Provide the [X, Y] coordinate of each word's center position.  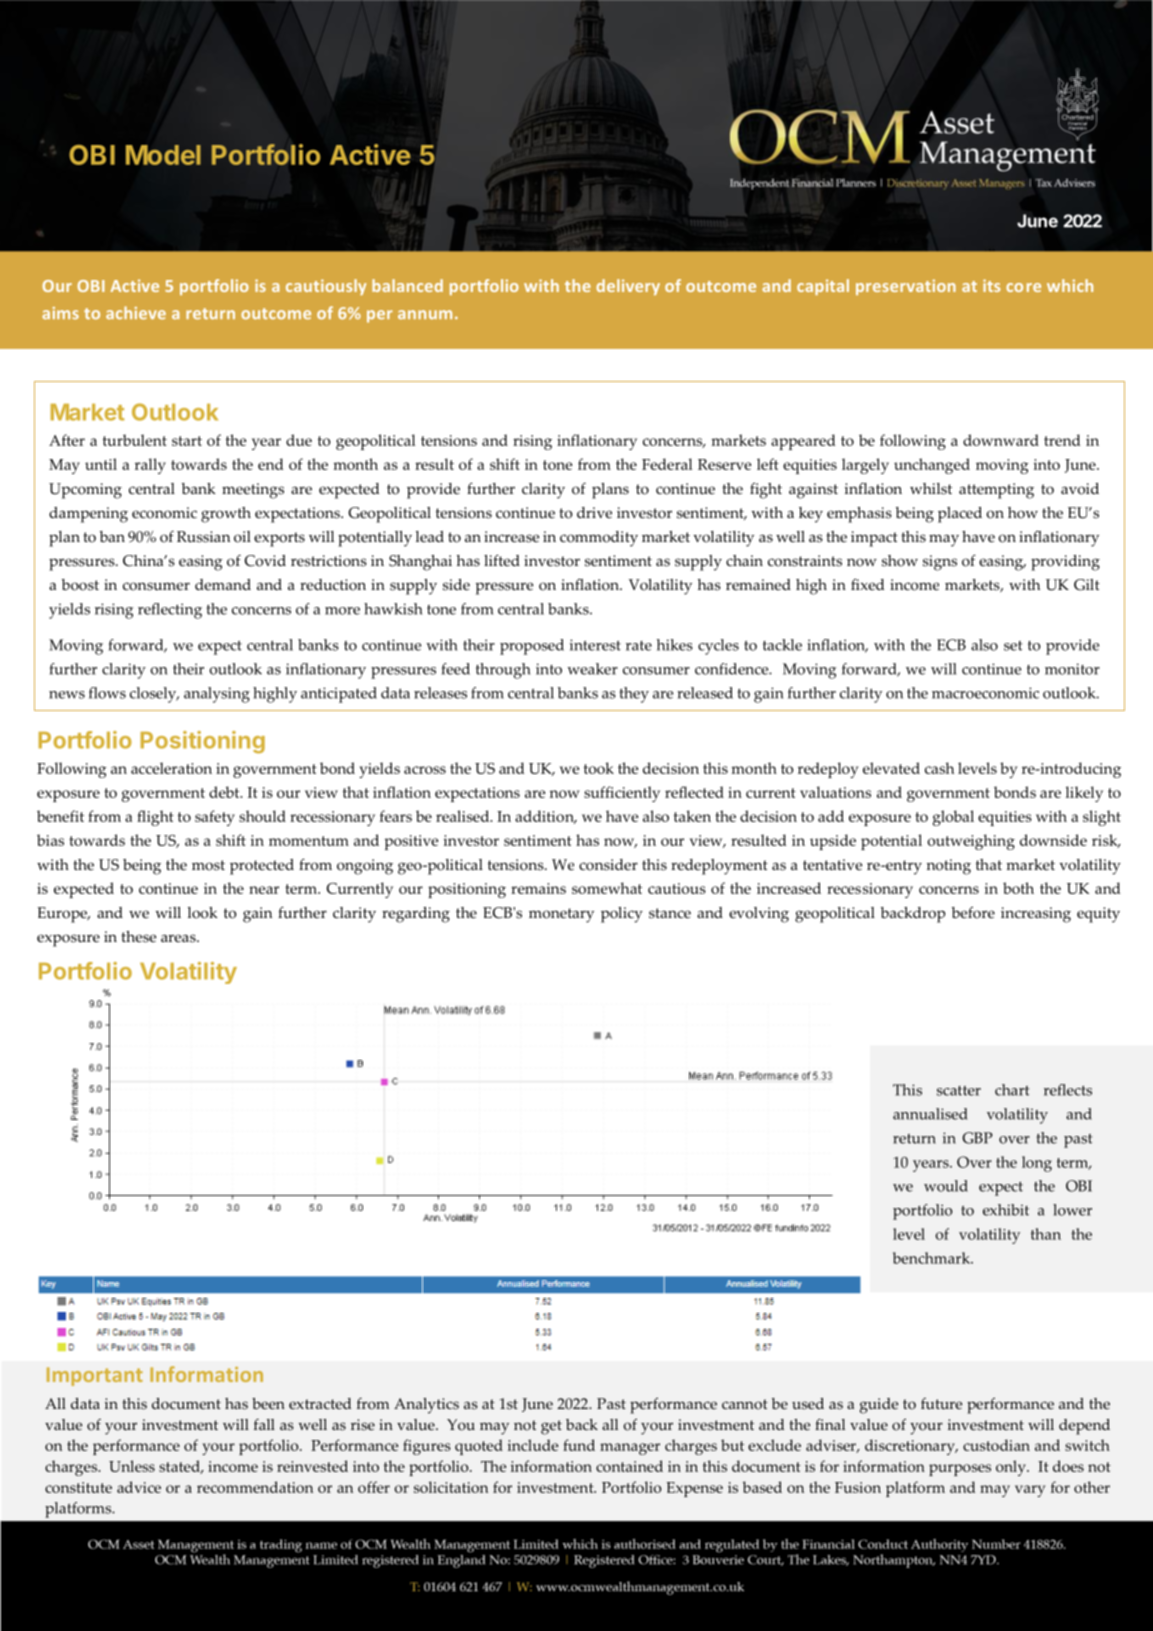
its [992, 285]
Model [163, 155]
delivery [628, 287]
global [953, 818]
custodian [996, 1445]
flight [155, 818]
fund [579, 1445]
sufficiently [622, 794]
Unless [132, 1466]
